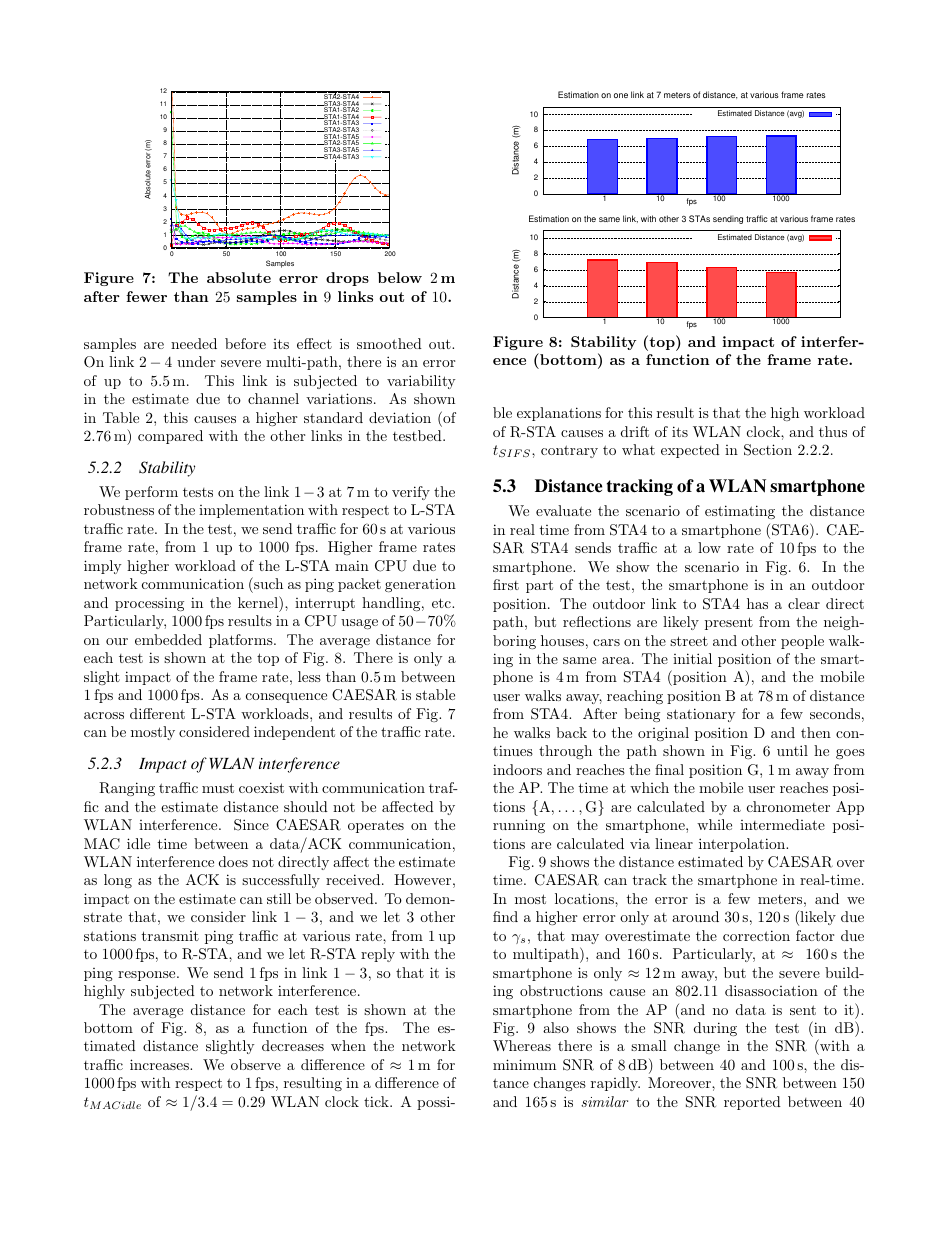  What do you see at coordinates (740, 512) in the image?
I see `estimating` at bounding box center [740, 512].
